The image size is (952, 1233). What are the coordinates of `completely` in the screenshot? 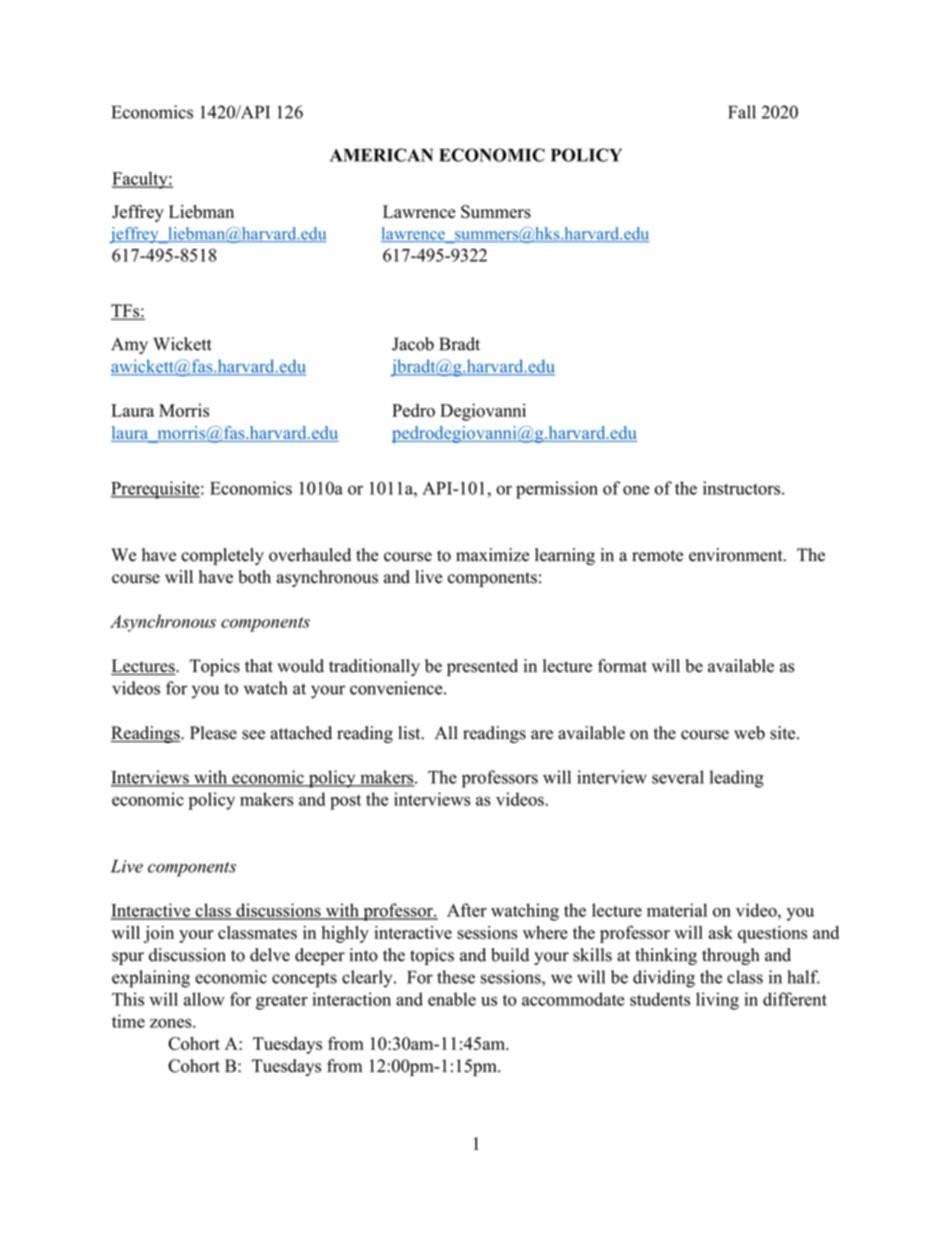 It's located at (222, 556).
